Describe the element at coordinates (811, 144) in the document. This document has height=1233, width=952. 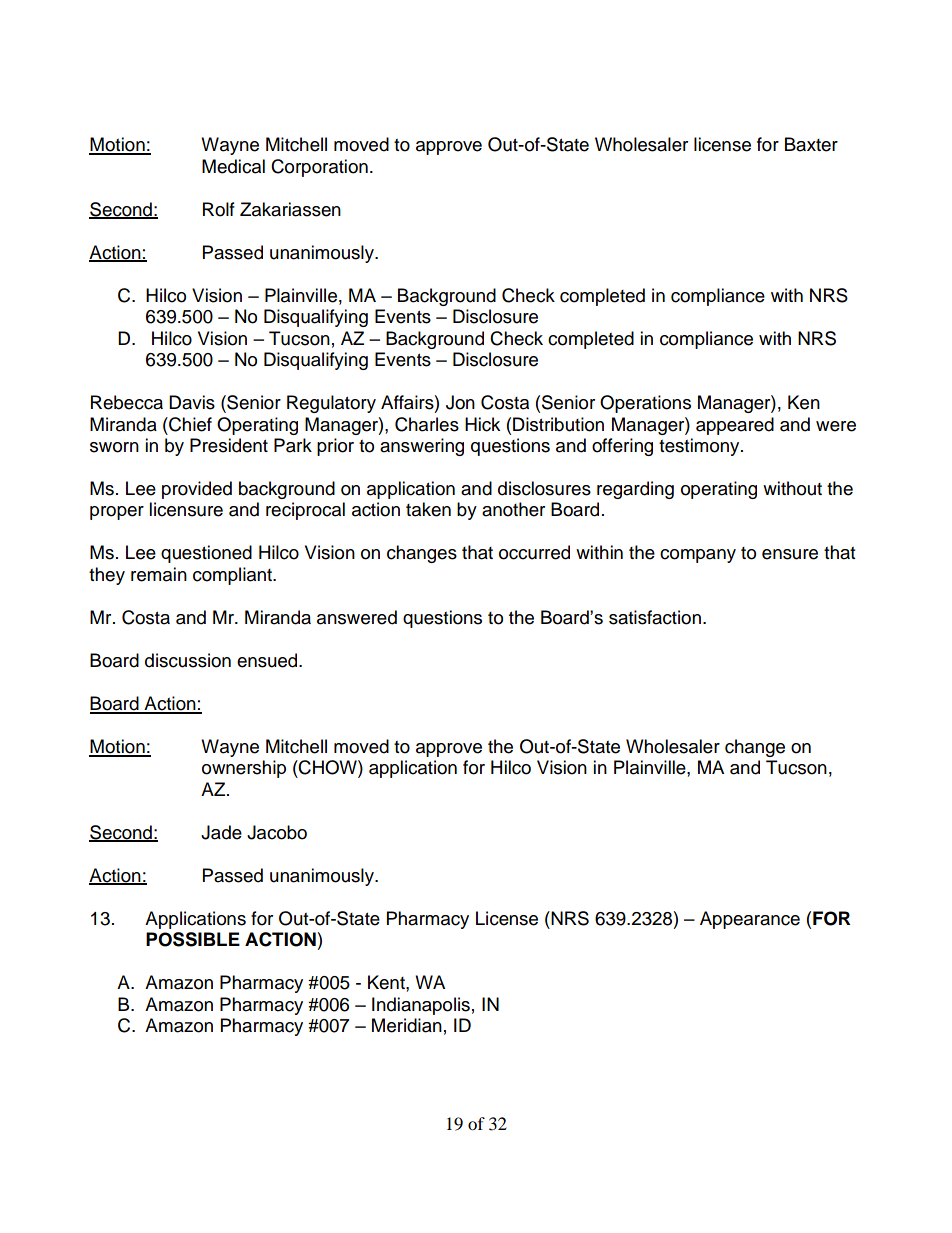
I see `Baxter` at that location.
